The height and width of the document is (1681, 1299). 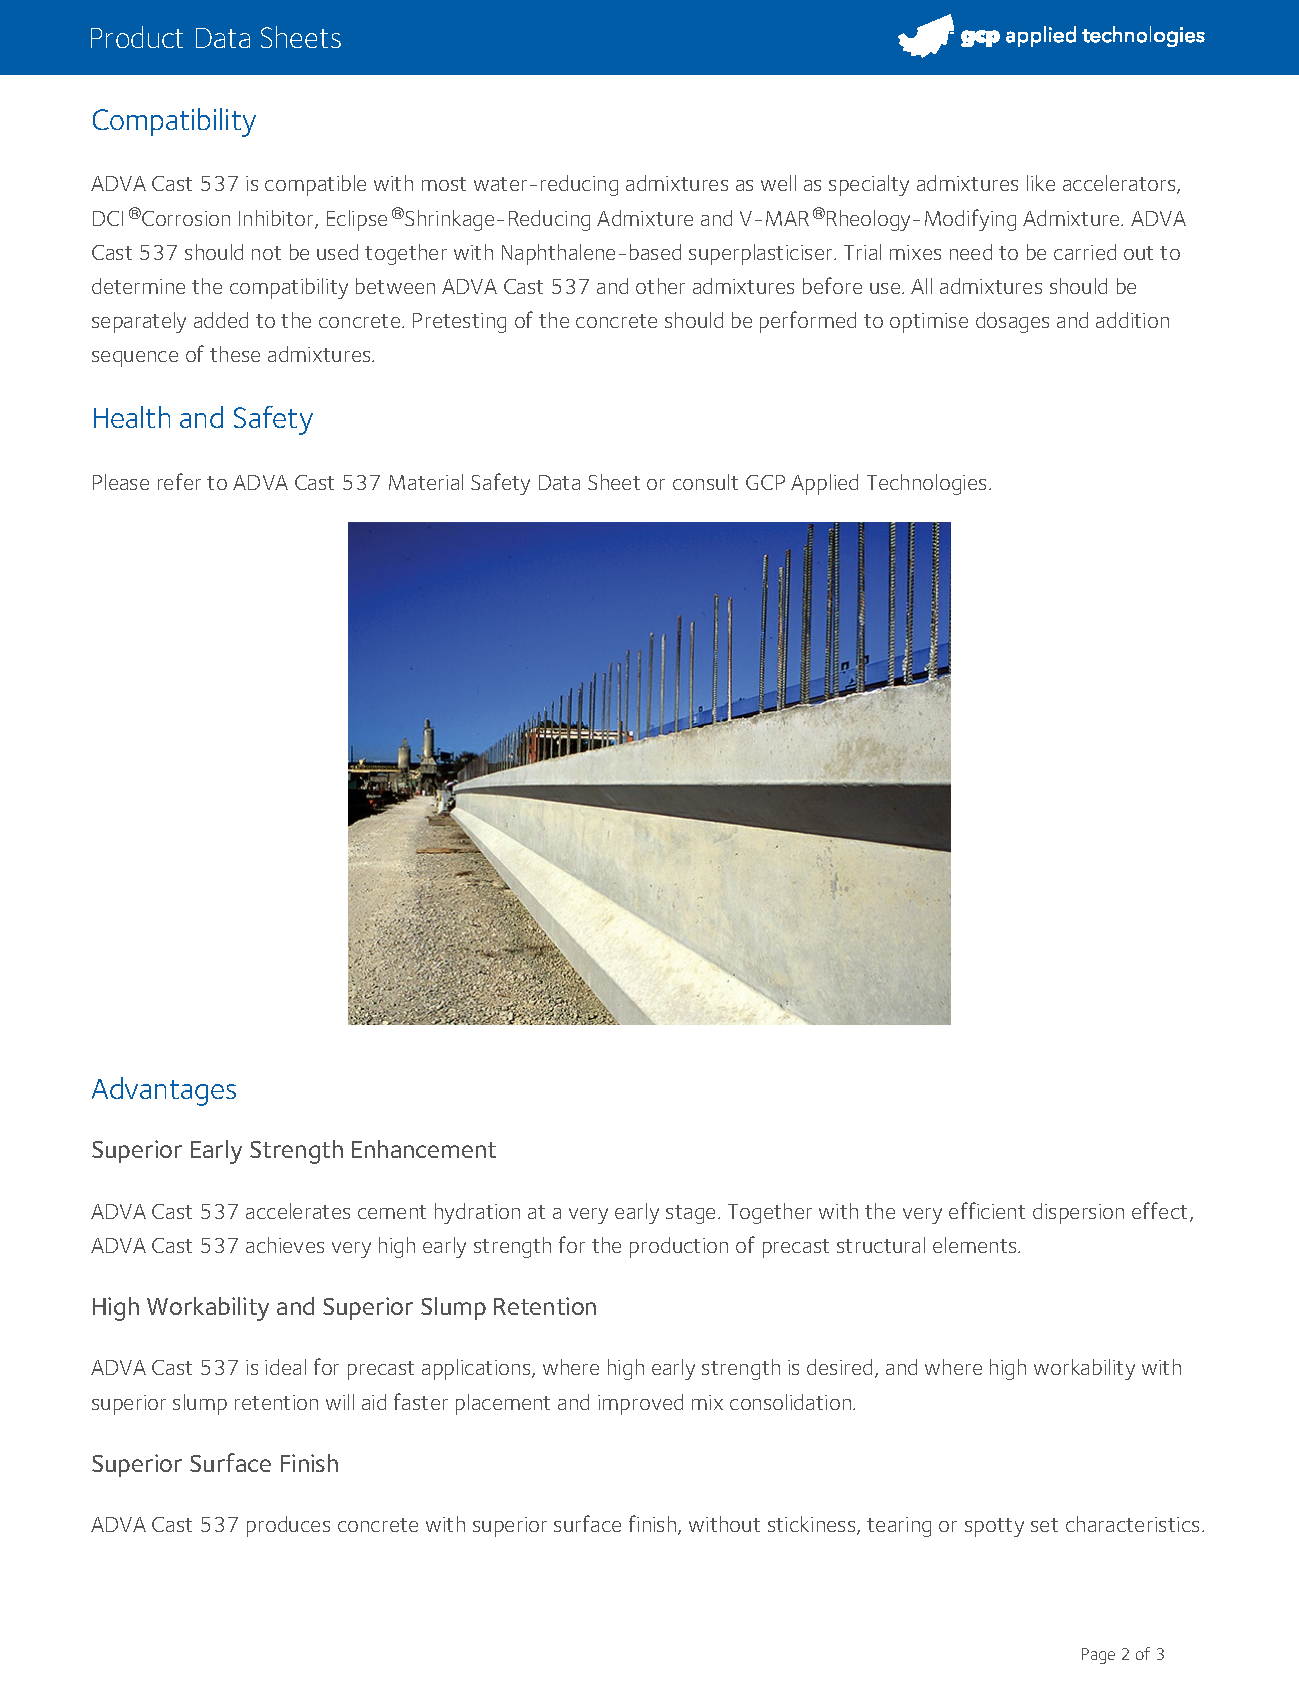 What do you see at coordinates (477, 1213) in the document?
I see `hydration` at bounding box center [477, 1213].
